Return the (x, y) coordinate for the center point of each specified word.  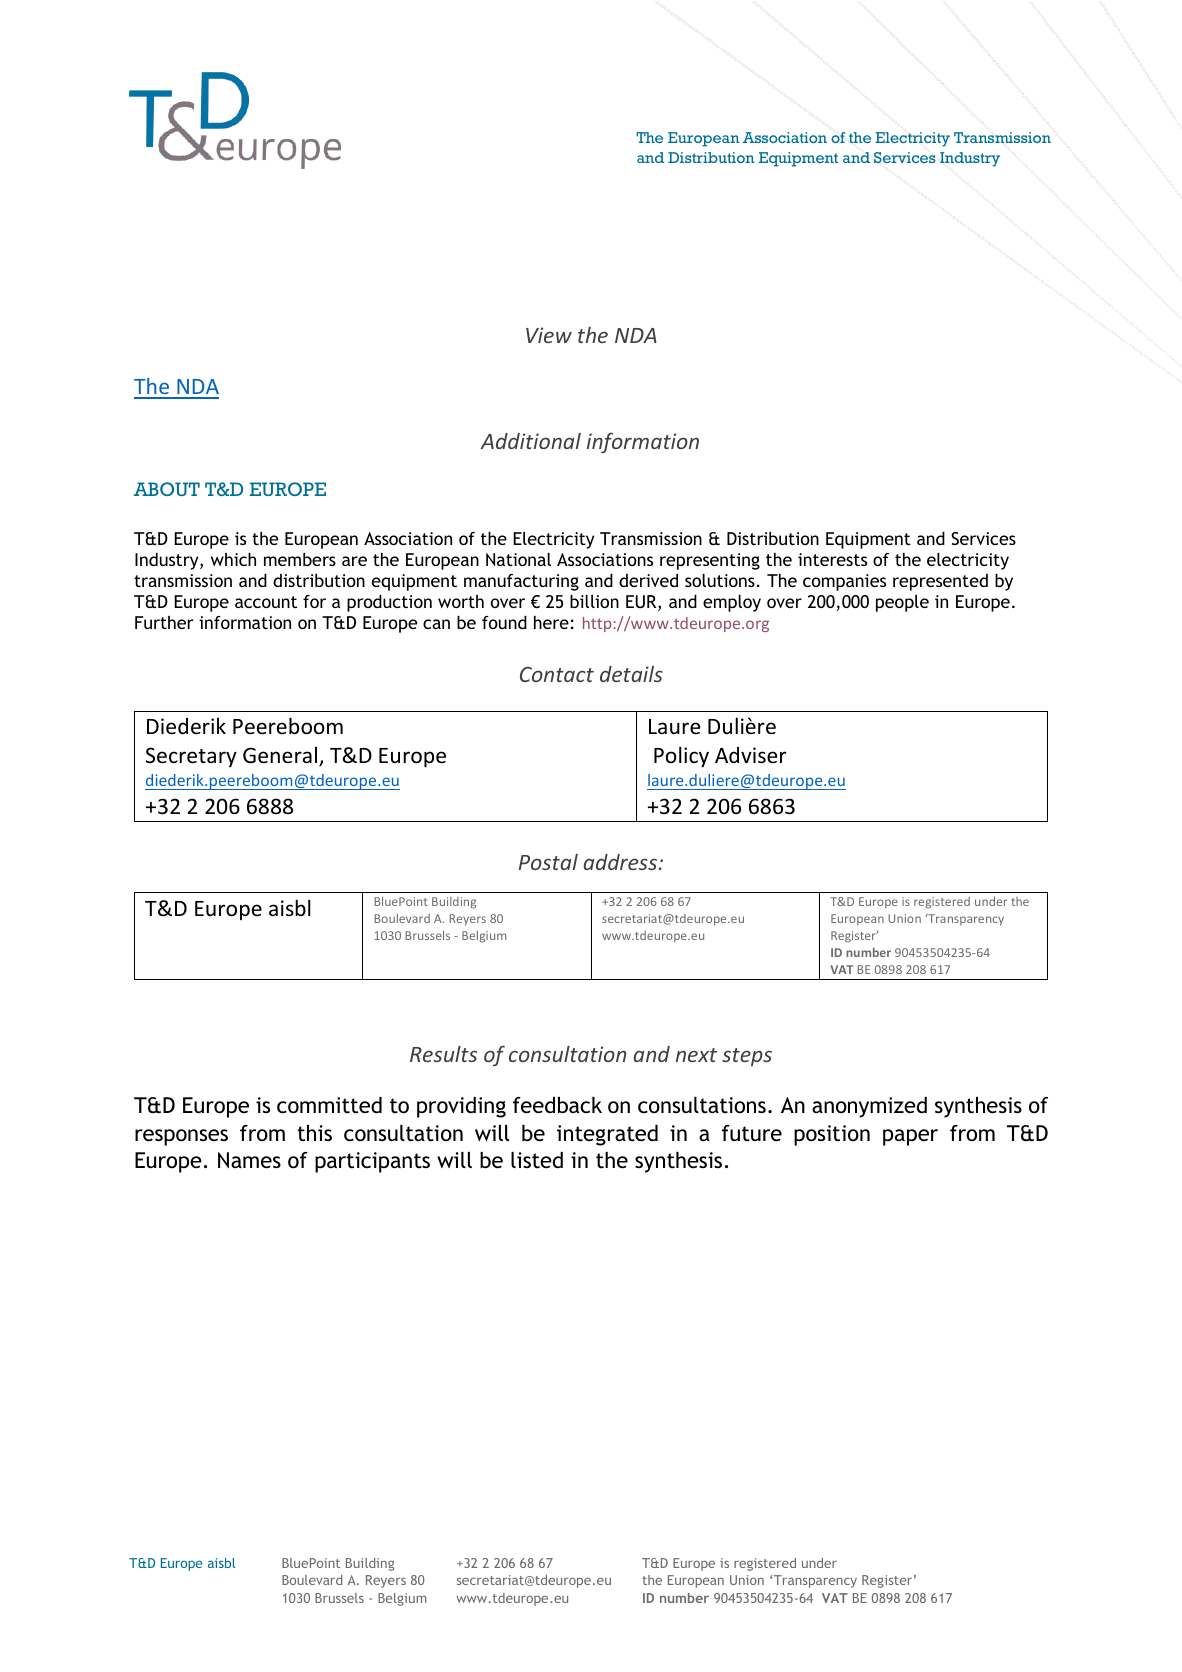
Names (249, 1160)
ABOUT (167, 489)
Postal (548, 862)
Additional (531, 441)
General (281, 756)
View (549, 335)
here (551, 622)
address (620, 862)
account (266, 602)
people (902, 603)
